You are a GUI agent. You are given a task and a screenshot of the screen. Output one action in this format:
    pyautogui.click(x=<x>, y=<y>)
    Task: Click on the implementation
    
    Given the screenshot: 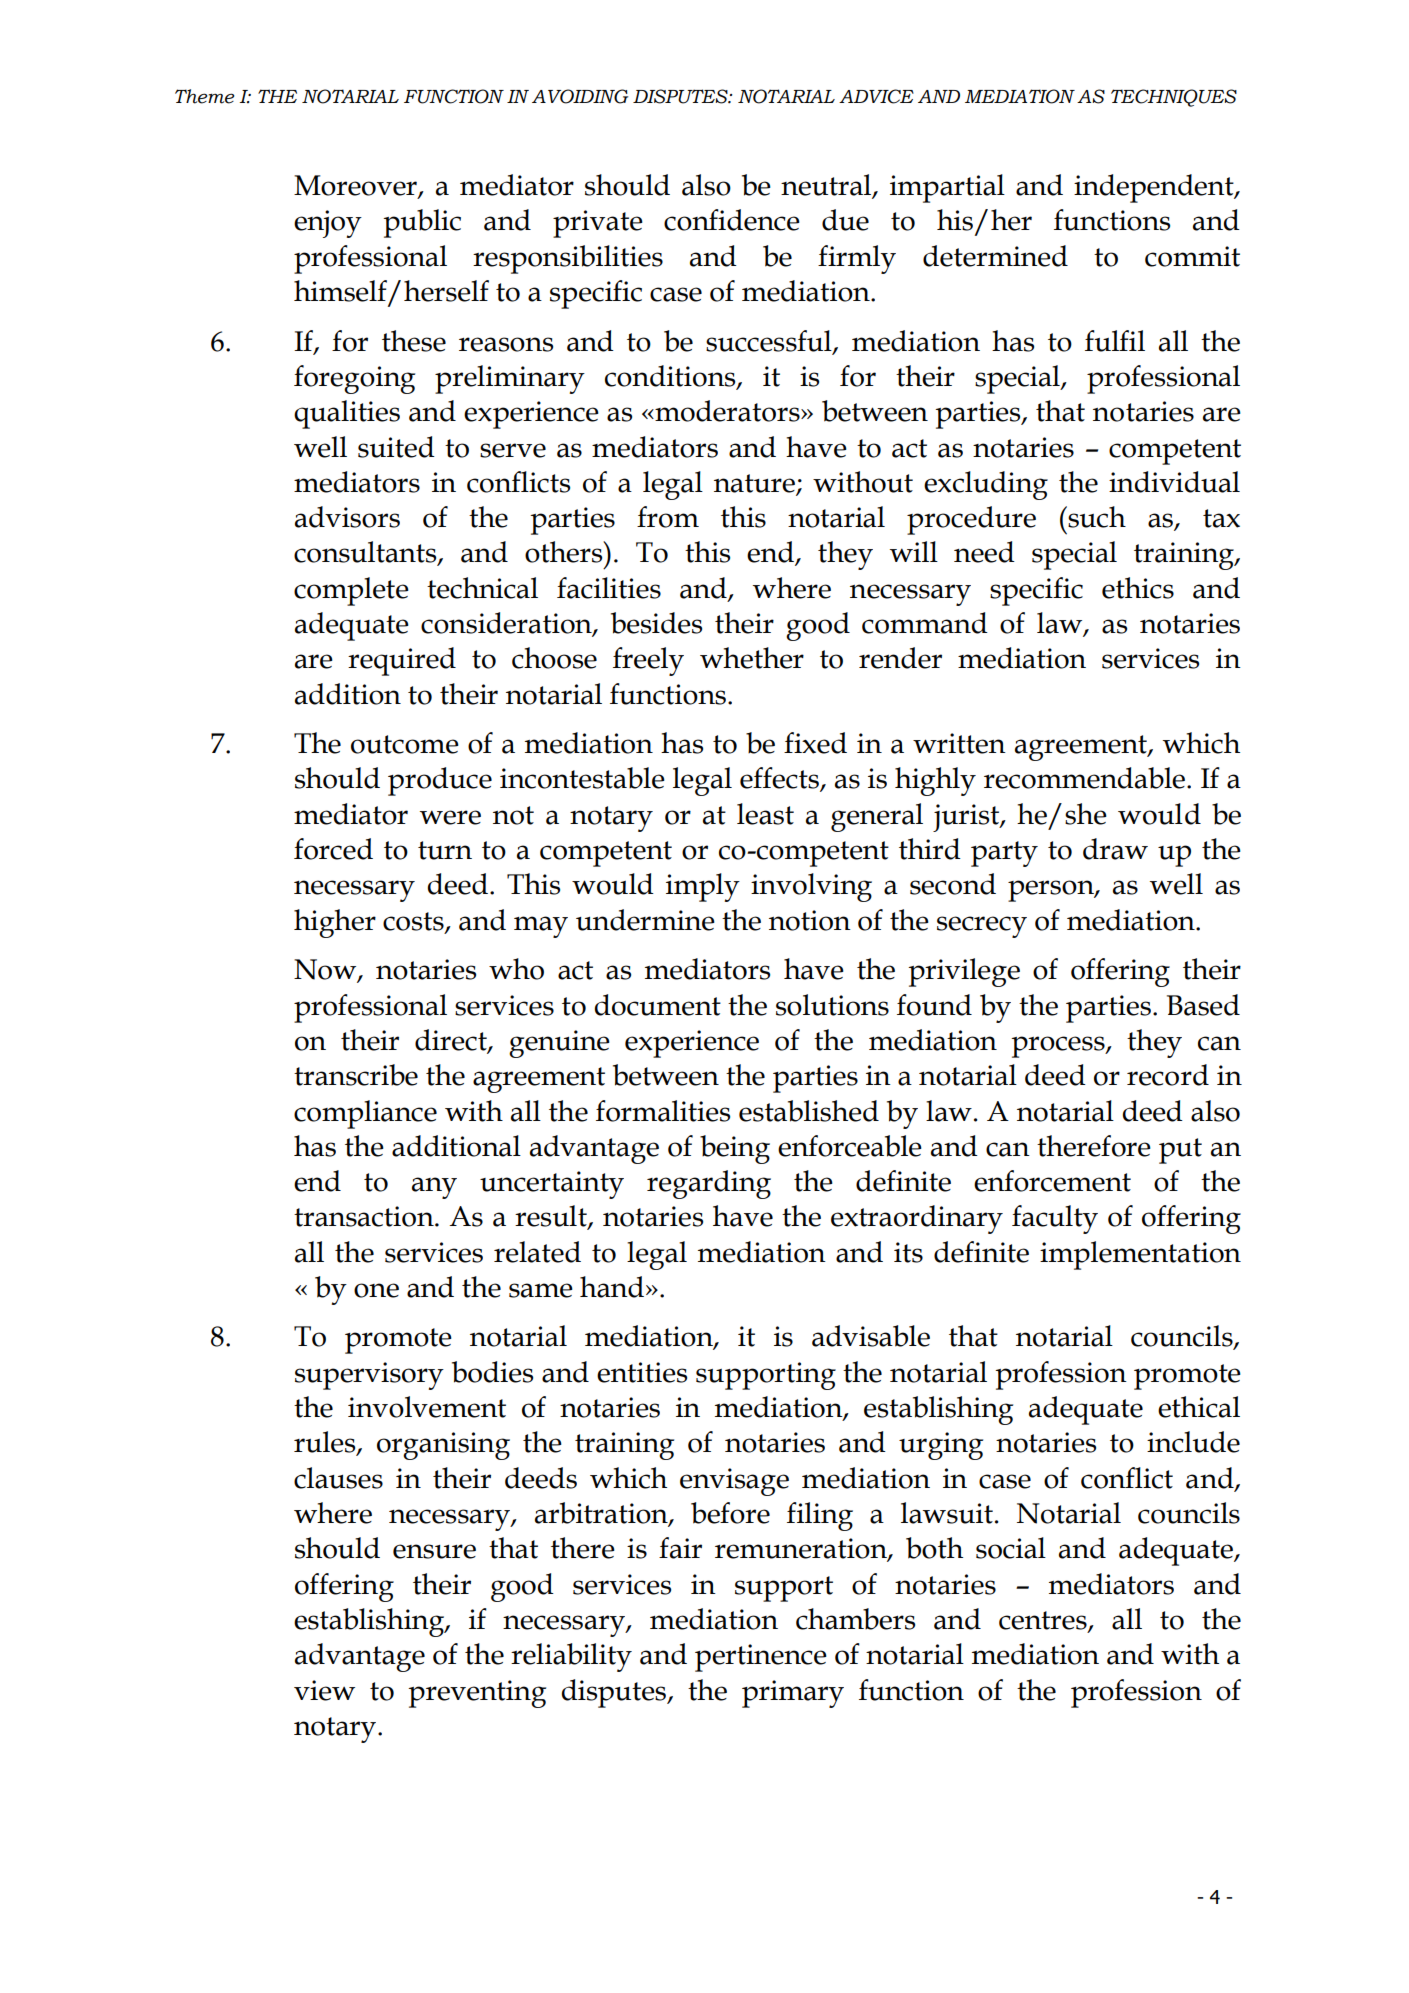 What is the action you would take?
    pyautogui.click(x=1140, y=1255)
